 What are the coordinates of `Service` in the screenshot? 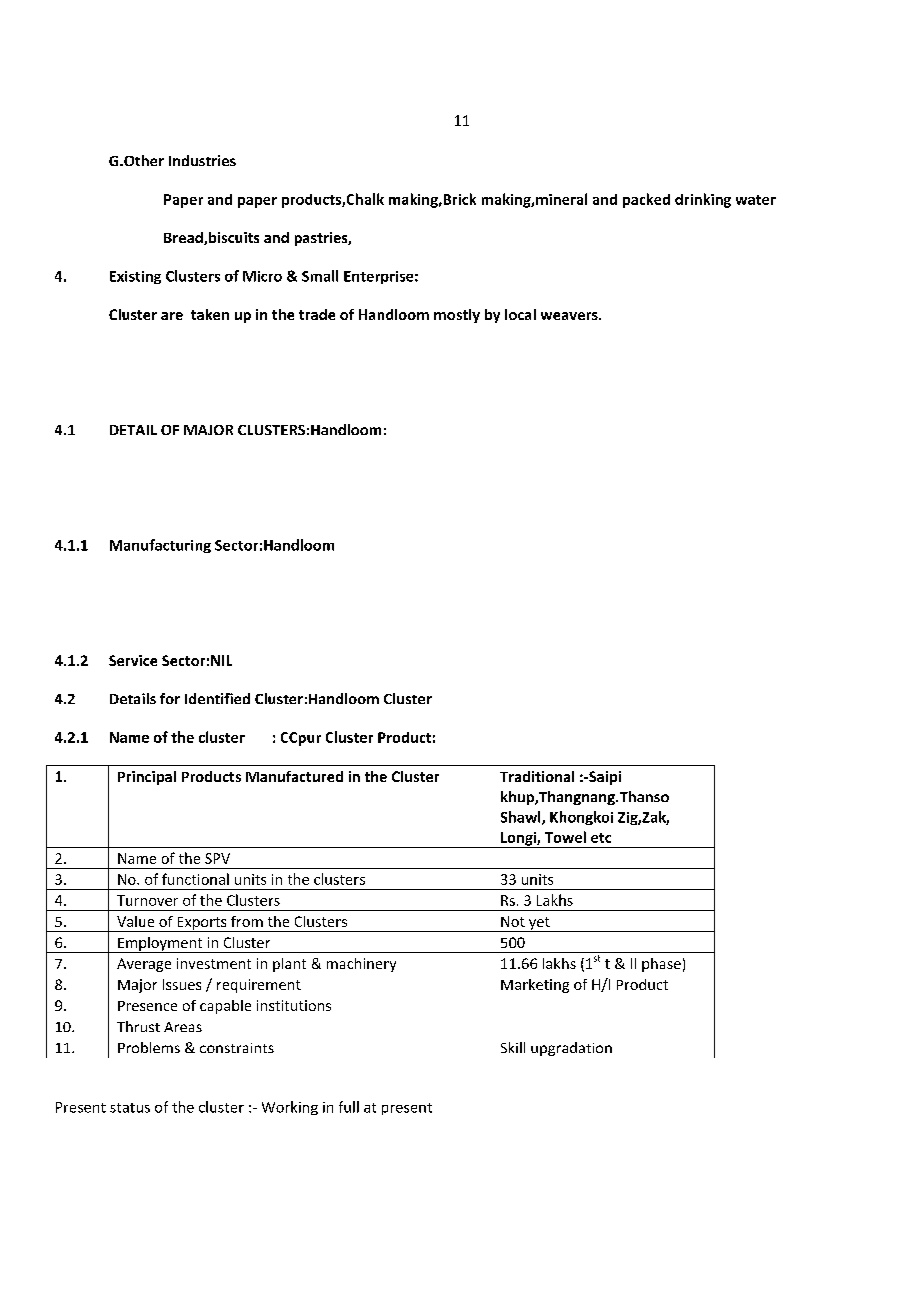 It's located at (133, 660).
